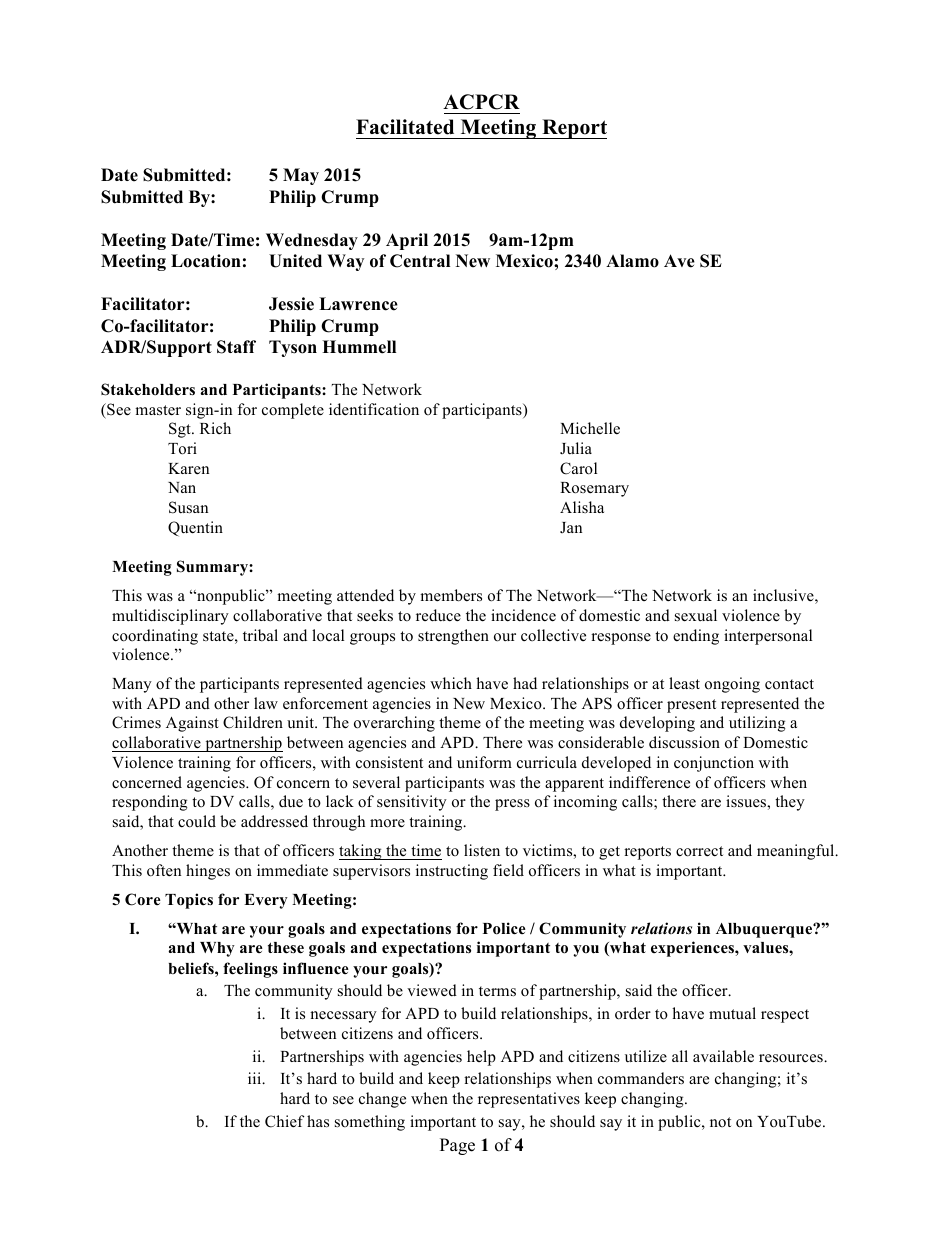 The height and width of the page is (1233, 952). Describe the element at coordinates (457, 1146) in the page. I see `Page` at that location.
